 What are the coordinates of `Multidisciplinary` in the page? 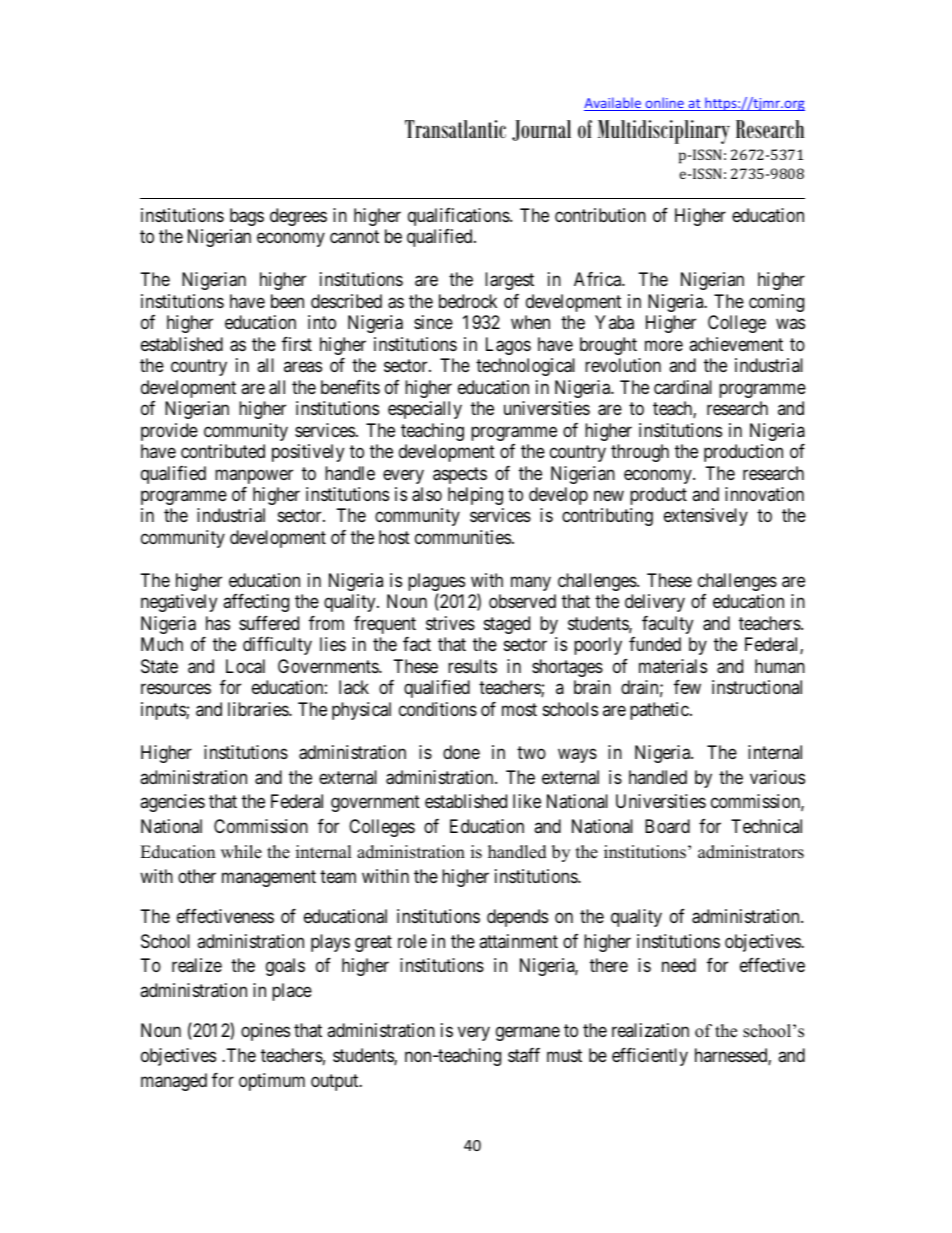 It's located at (664, 132).
